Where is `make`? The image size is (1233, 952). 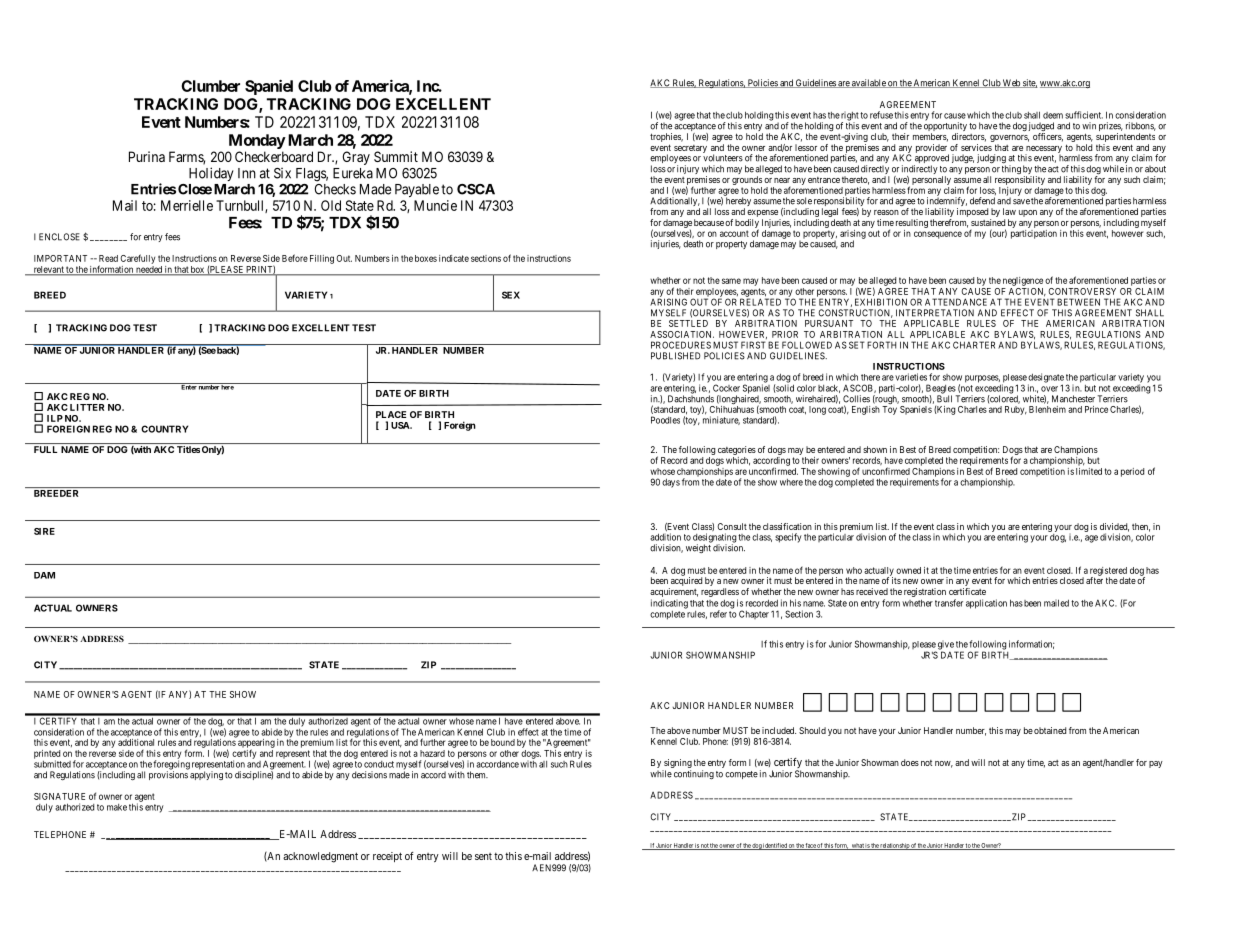 make is located at coordinates (117, 807).
